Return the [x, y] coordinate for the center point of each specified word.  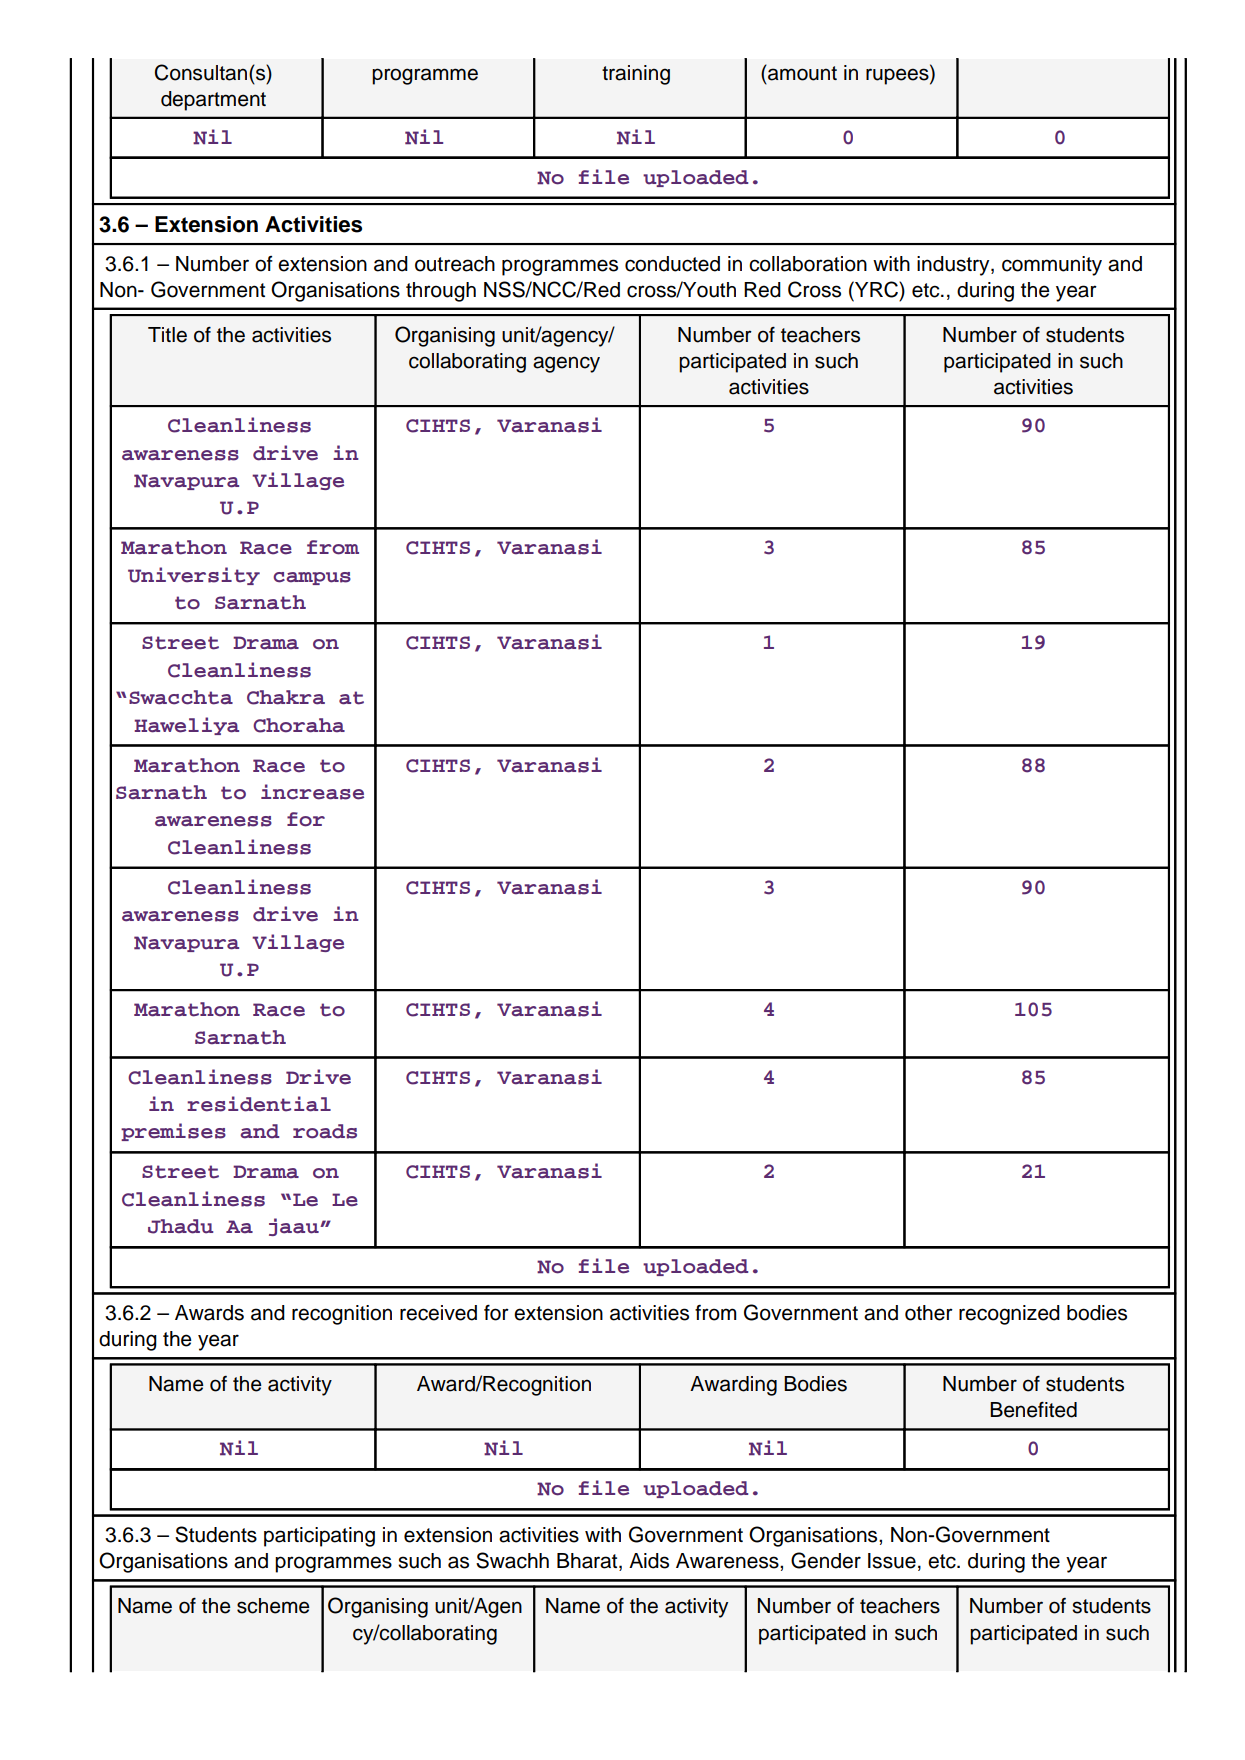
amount [801, 73]
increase [312, 792]
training [636, 75]
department [213, 101]
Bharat [588, 1562]
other [929, 1313]
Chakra [286, 697]
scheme [273, 1606]
